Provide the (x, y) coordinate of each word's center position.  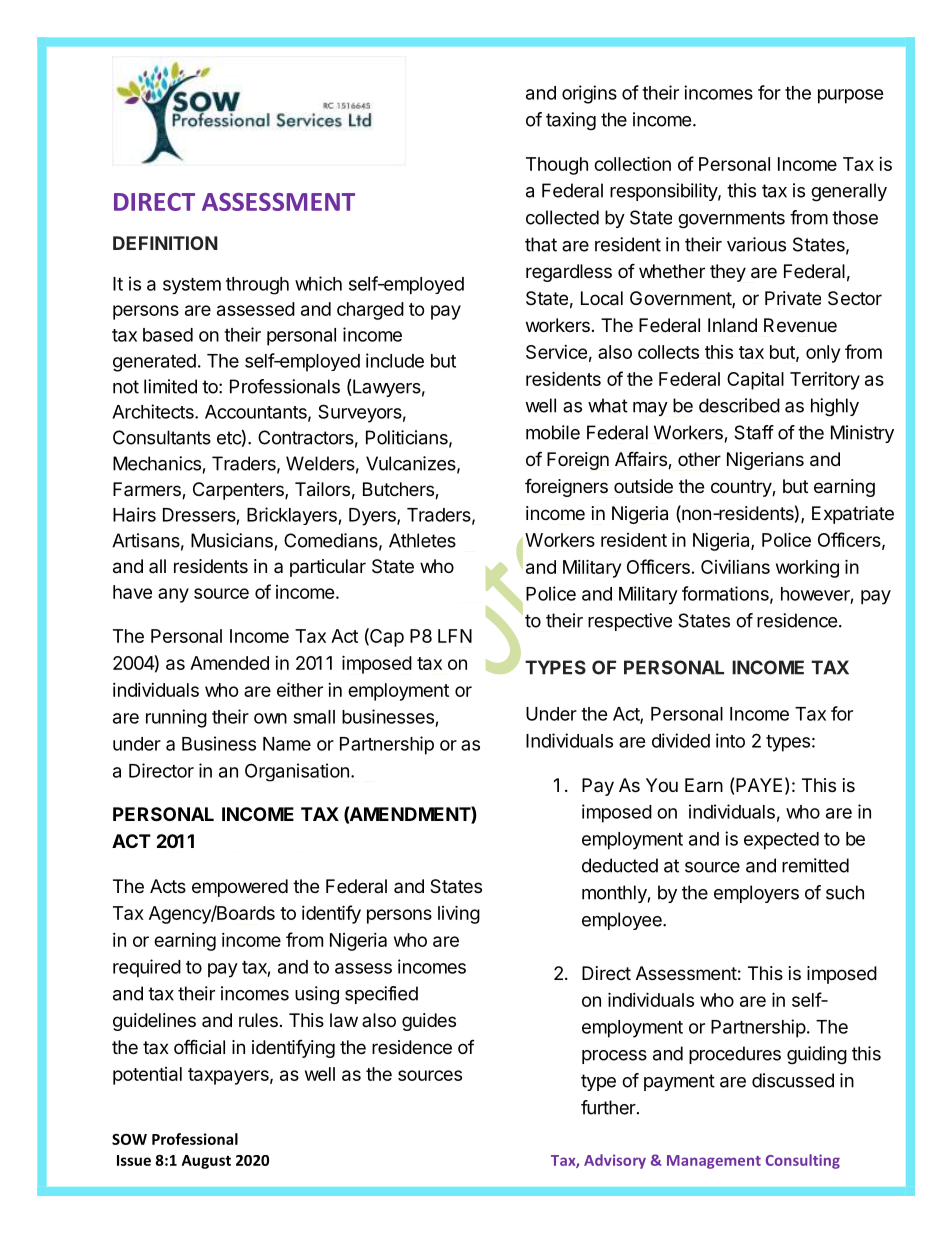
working (807, 568)
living (459, 914)
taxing (571, 121)
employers (756, 894)
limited (170, 386)
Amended (229, 663)
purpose (851, 96)
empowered (240, 888)
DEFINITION (165, 243)
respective (630, 622)
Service (556, 352)
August (206, 1162)
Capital (755, 381)
